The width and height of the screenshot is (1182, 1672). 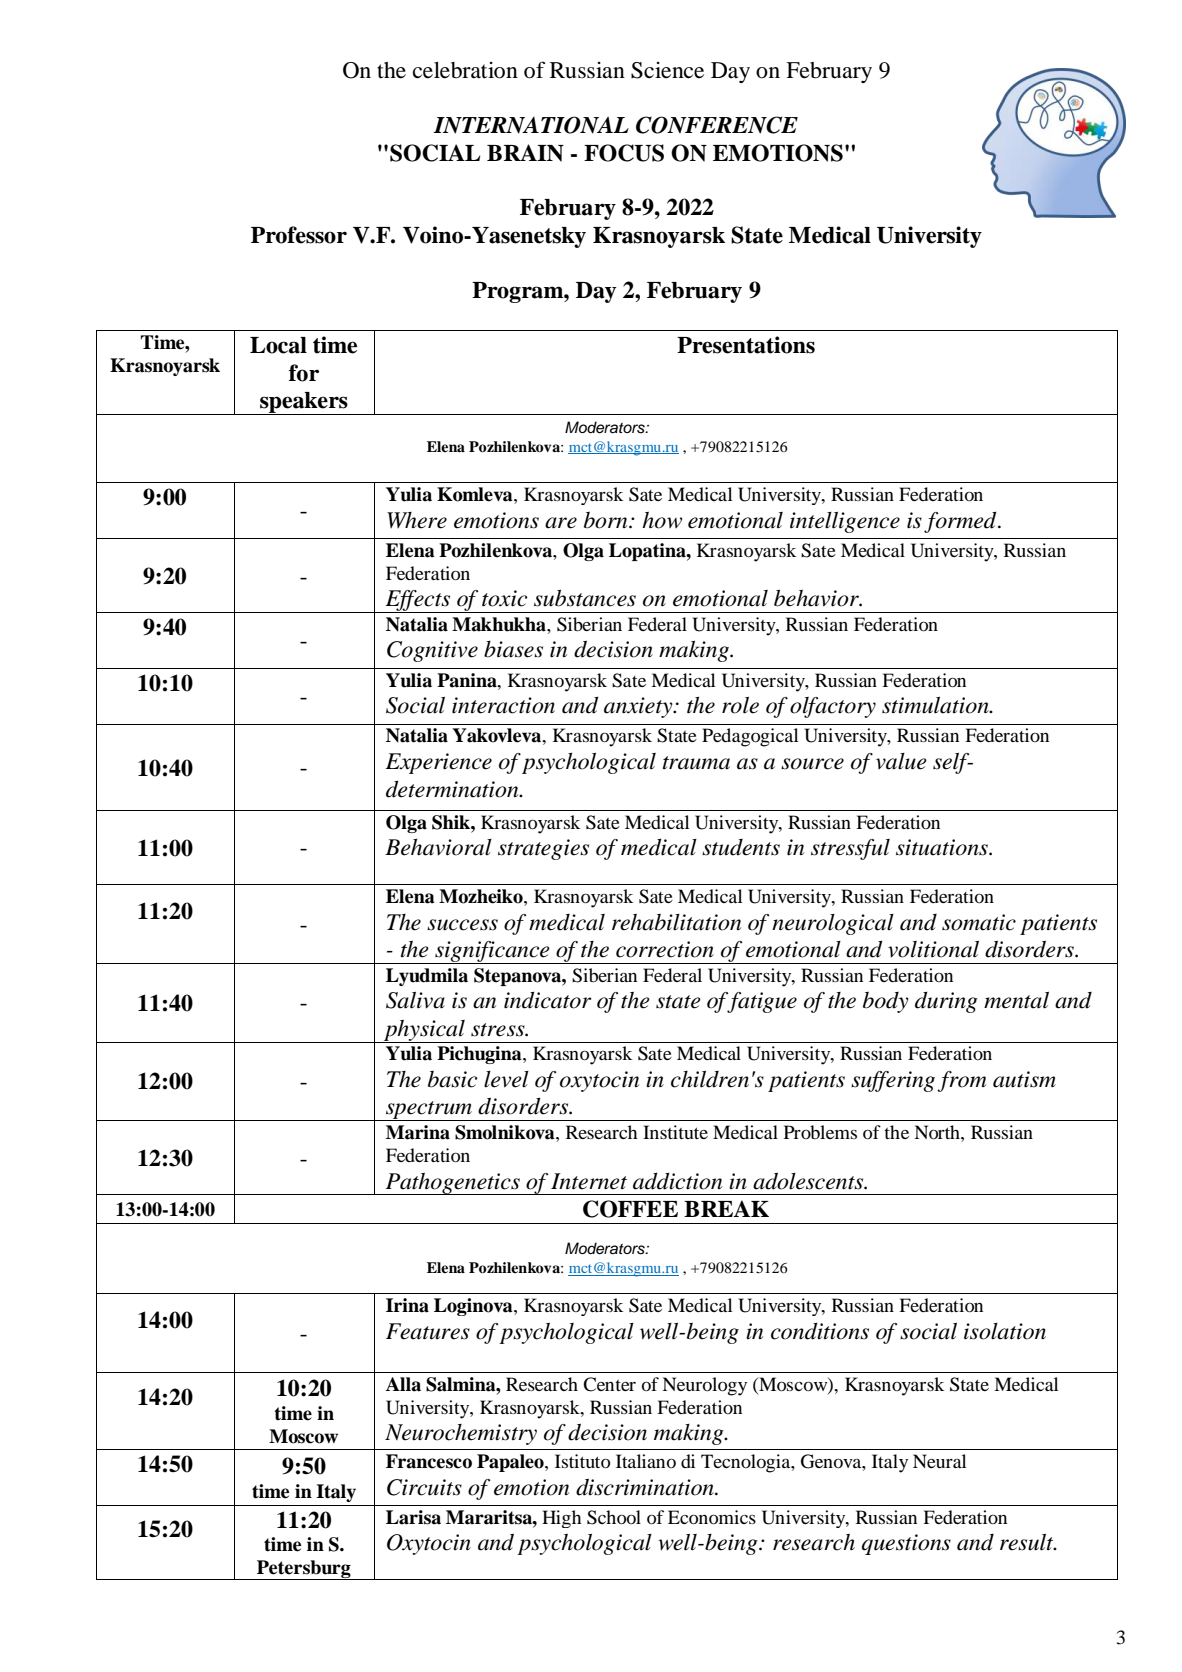 I want to click on Effects, so click(x=418, y=601).
